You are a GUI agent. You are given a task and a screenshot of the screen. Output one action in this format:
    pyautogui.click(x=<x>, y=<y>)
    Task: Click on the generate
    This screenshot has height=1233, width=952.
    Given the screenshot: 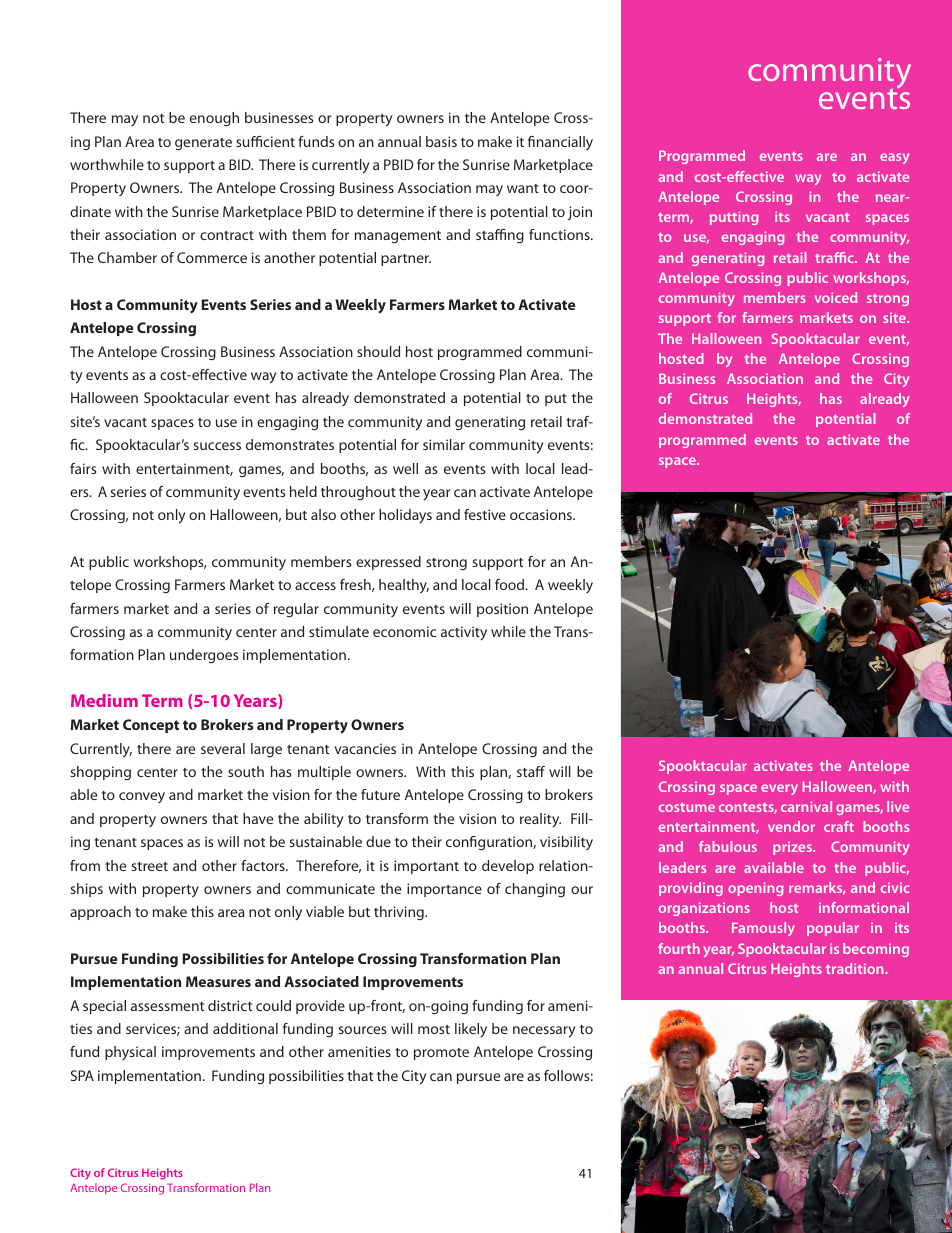 What is the action you would take?
    pyautogui.click(x=203, y=144)
